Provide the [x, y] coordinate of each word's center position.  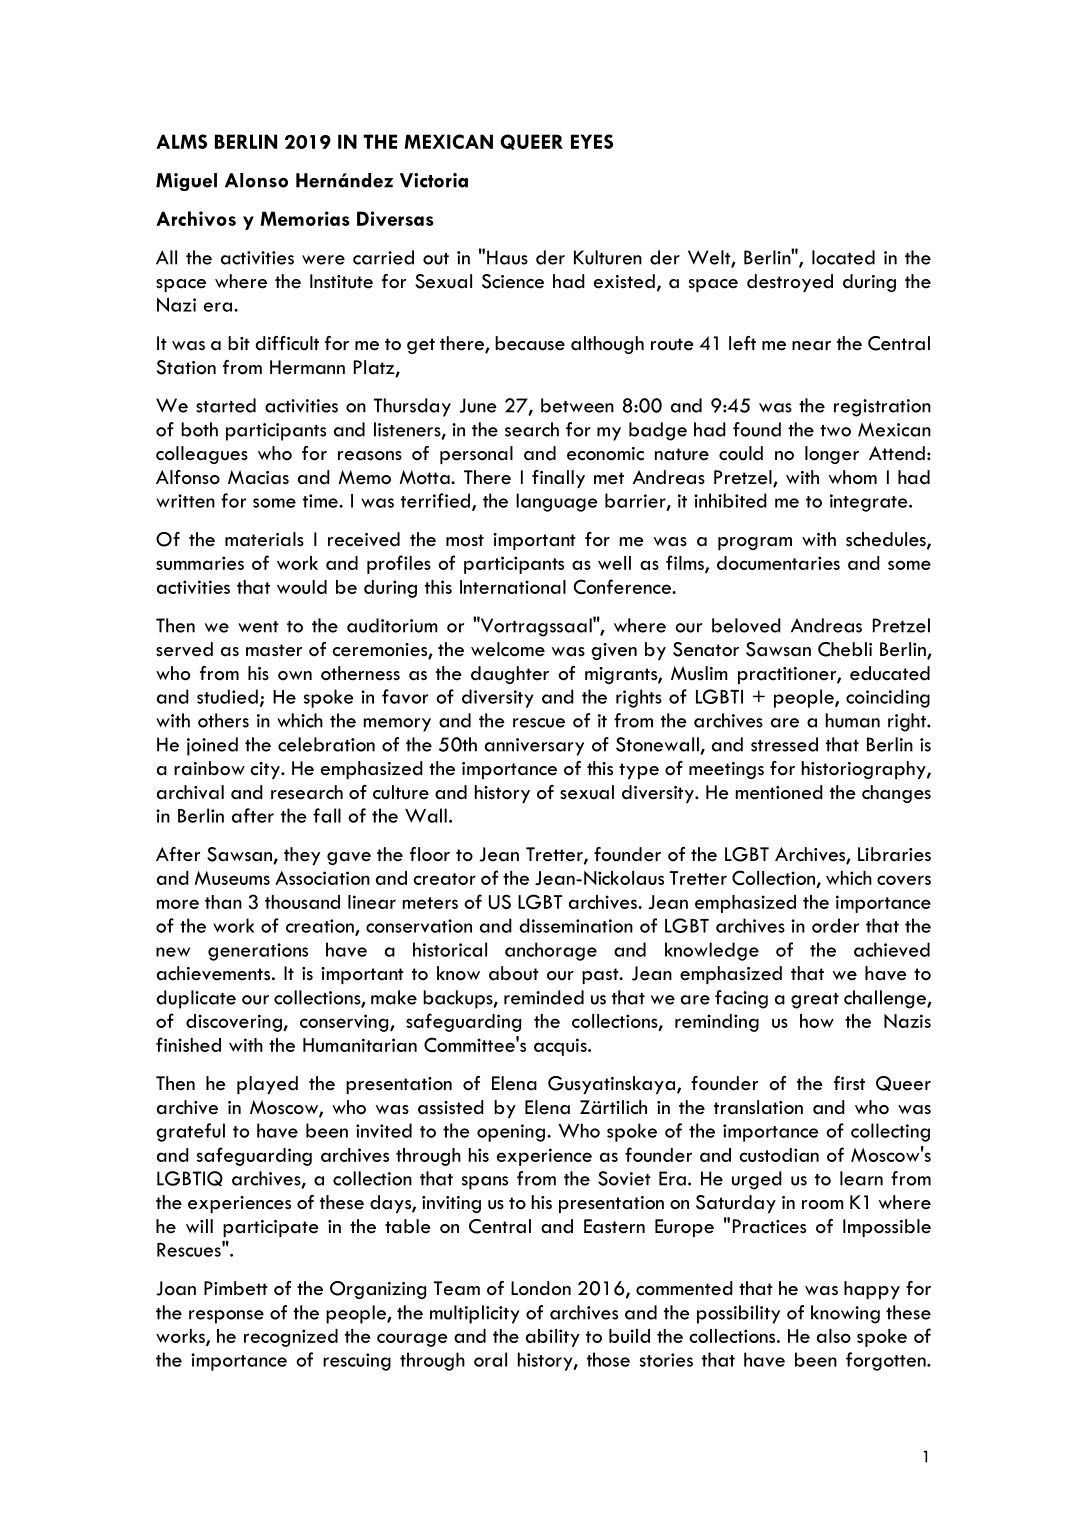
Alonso [256, 180]
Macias [258, 477]
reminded [544, 997]
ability [553, 1338]
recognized [291, 1338]
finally [558, 479]
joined [212, 746]
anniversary [534, 747]
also [834, 1336]
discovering [235, 1023]
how [817, 1021]
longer [832, 455]
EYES [592, 141]
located [843, 257]
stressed [784, 744]
